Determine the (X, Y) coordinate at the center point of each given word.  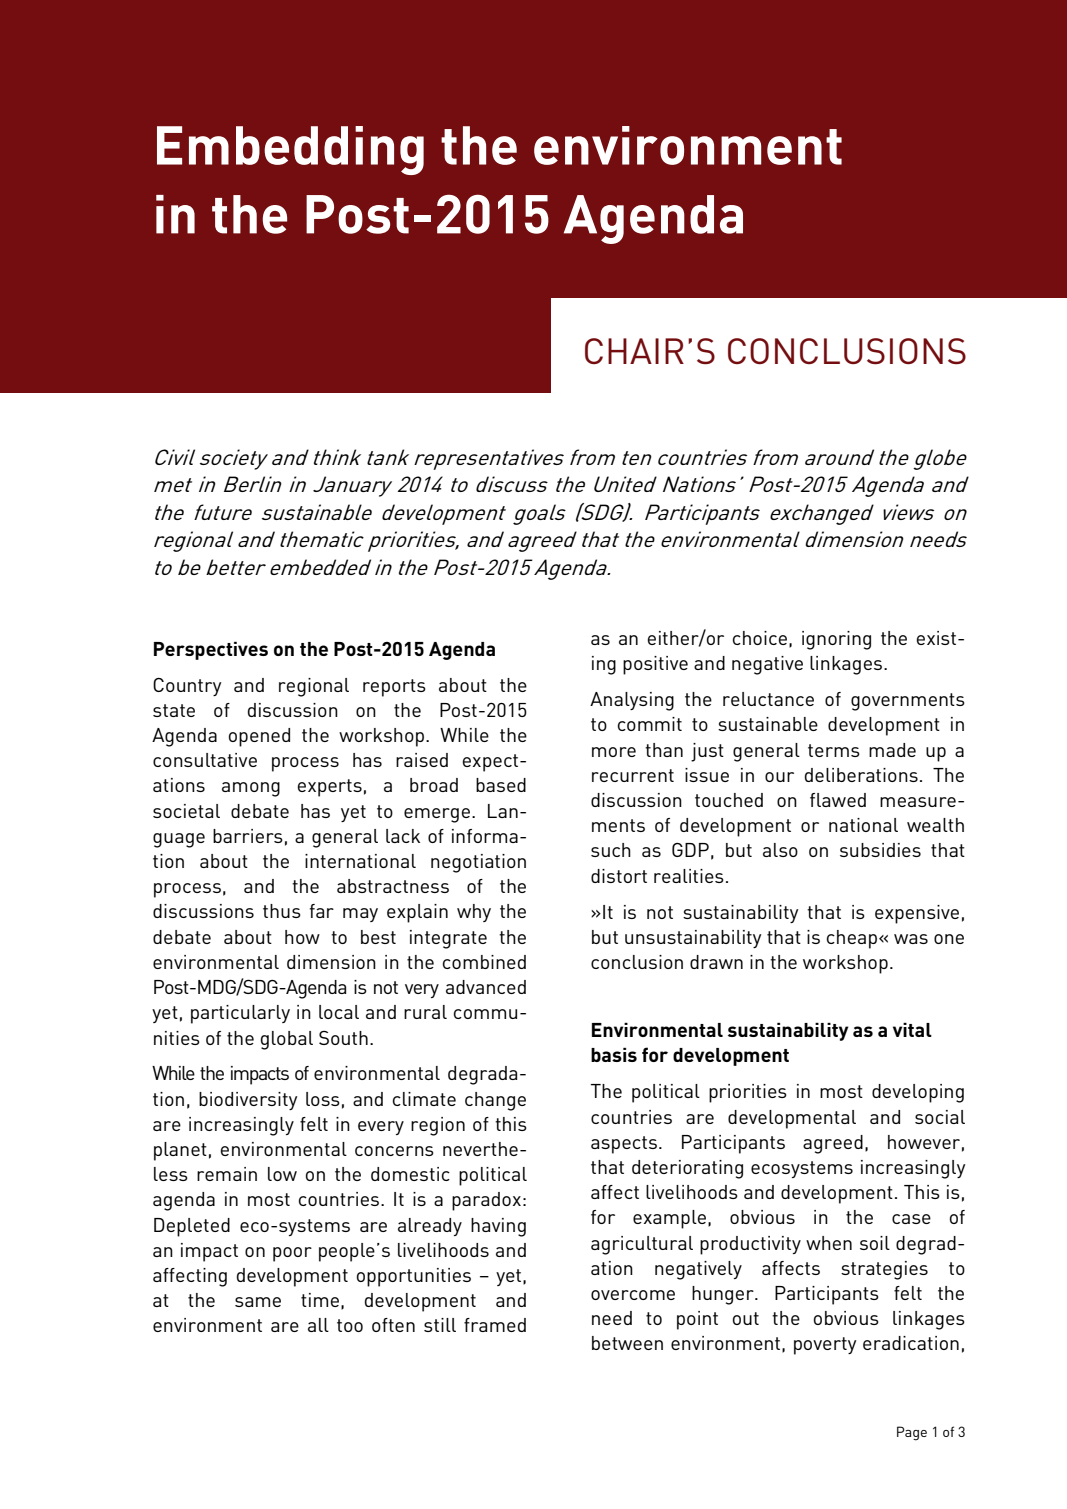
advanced (486, 987)
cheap (853, 939)
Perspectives (211, 650)
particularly (240, 1014)
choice (760, 638)
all (318, 1325)
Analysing (632, 701)
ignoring (836, 640)
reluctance (768, 699)
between (627, 1343)
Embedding (290, 150)
